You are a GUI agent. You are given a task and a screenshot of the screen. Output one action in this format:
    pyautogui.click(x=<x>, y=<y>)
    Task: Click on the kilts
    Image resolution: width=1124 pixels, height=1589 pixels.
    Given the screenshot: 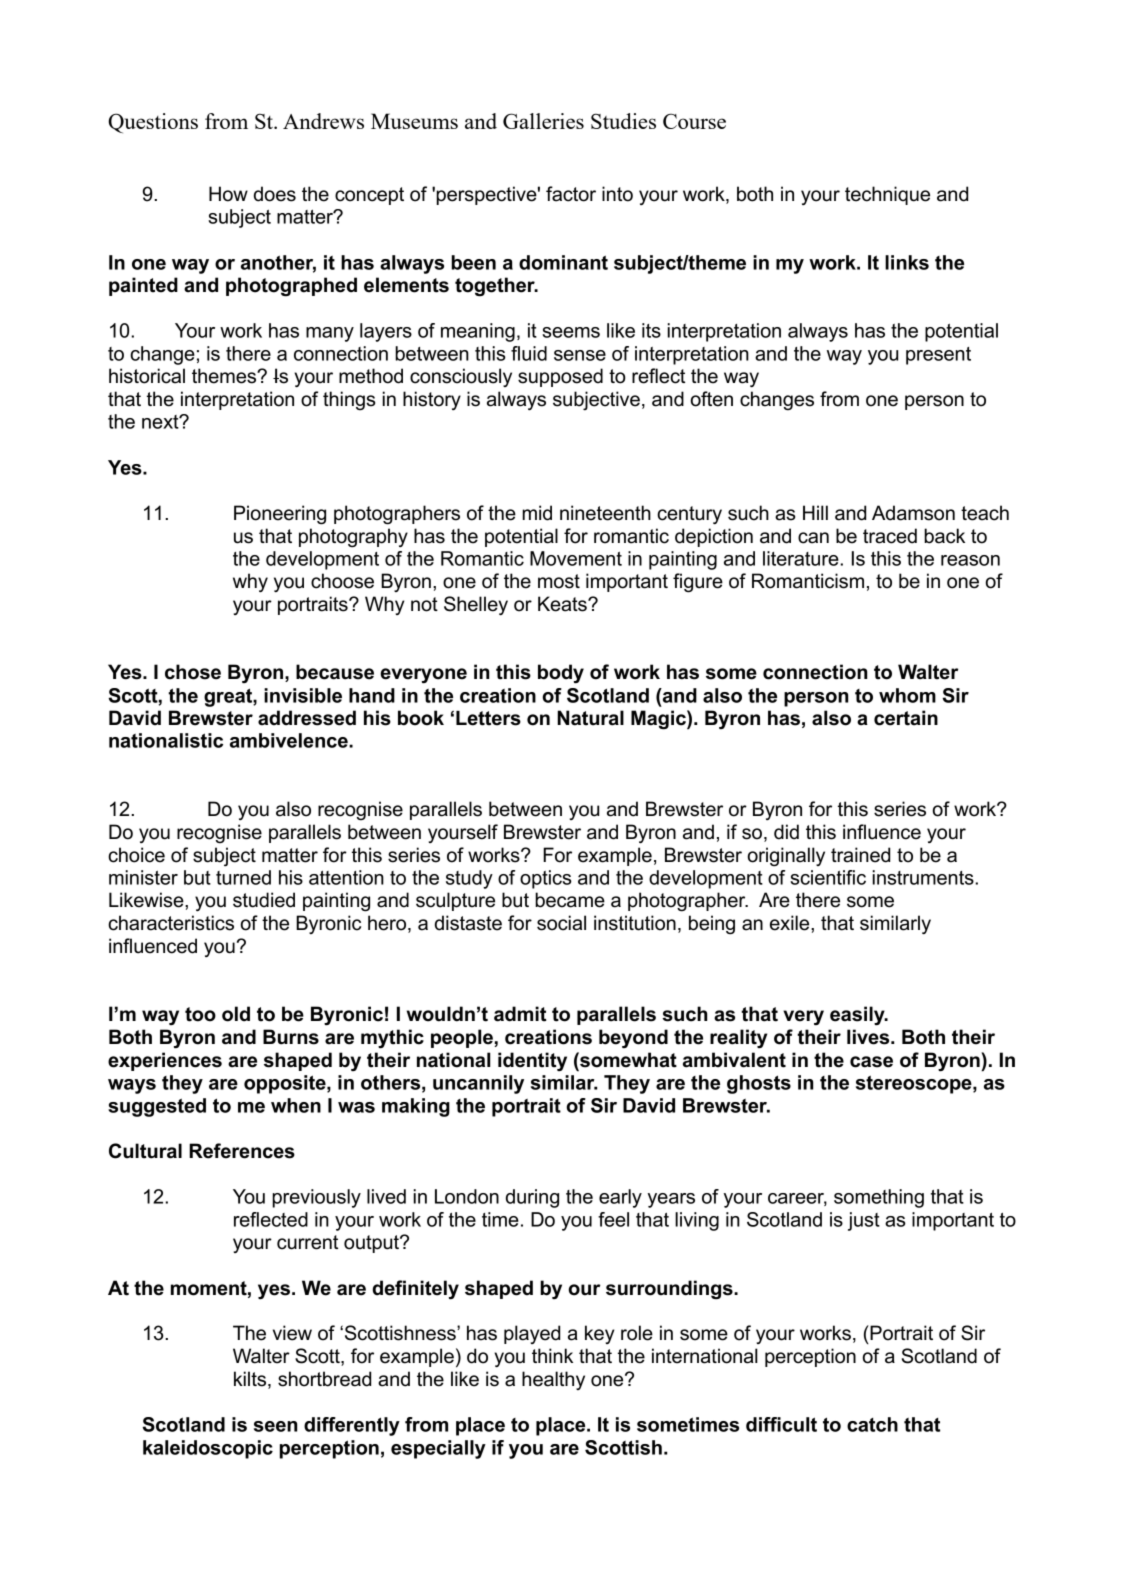 What is the action you would take?
    pyautogui.click(x=251, y=1380)
